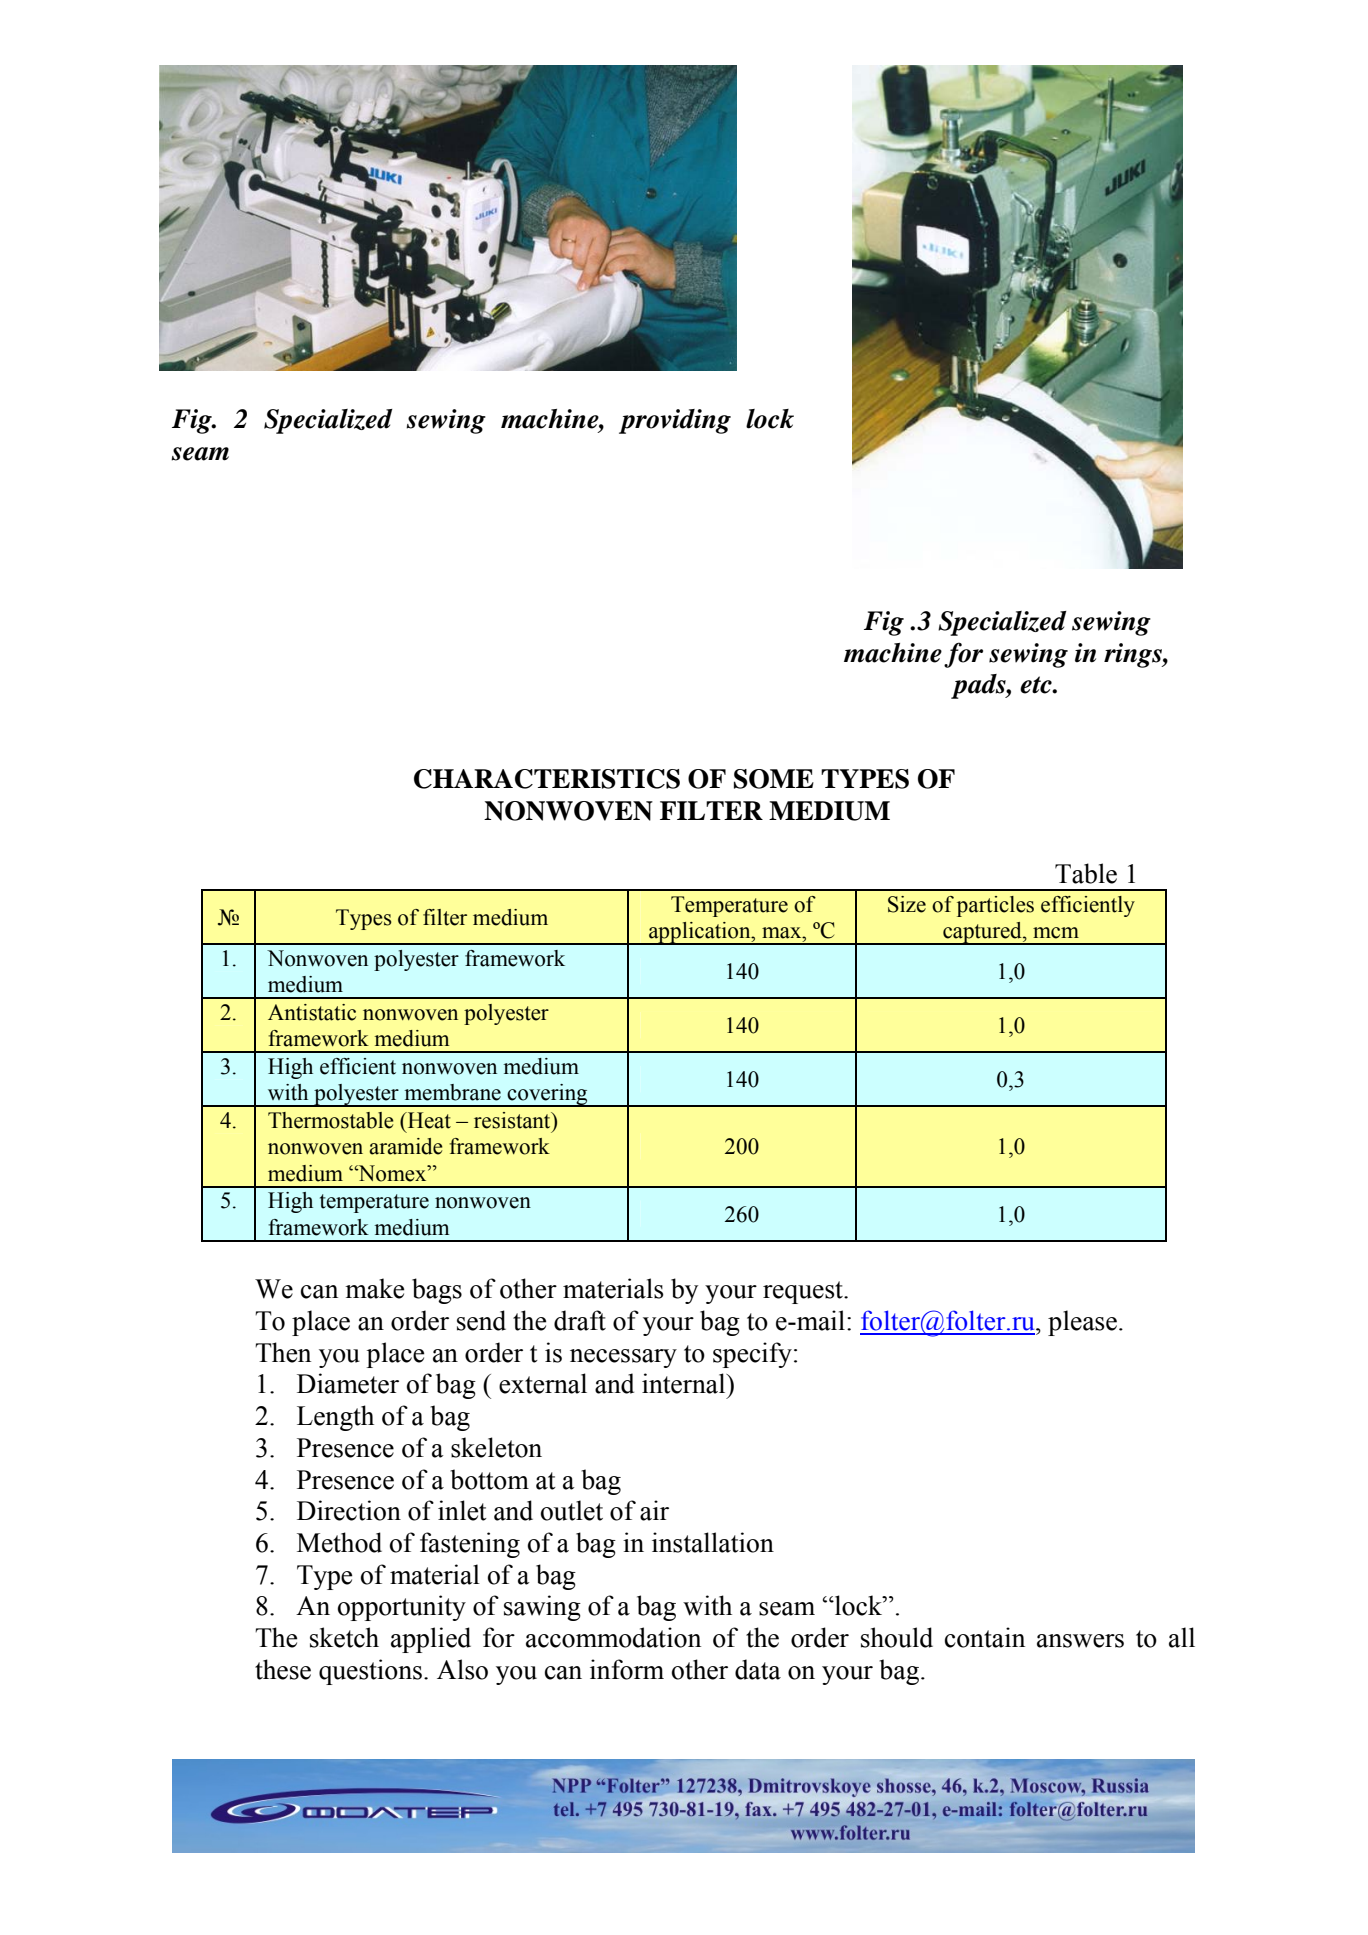 The image size is (1368, 1935). Describe the element at coordinates (675, 421) in the document. I see `providing` at that location.
